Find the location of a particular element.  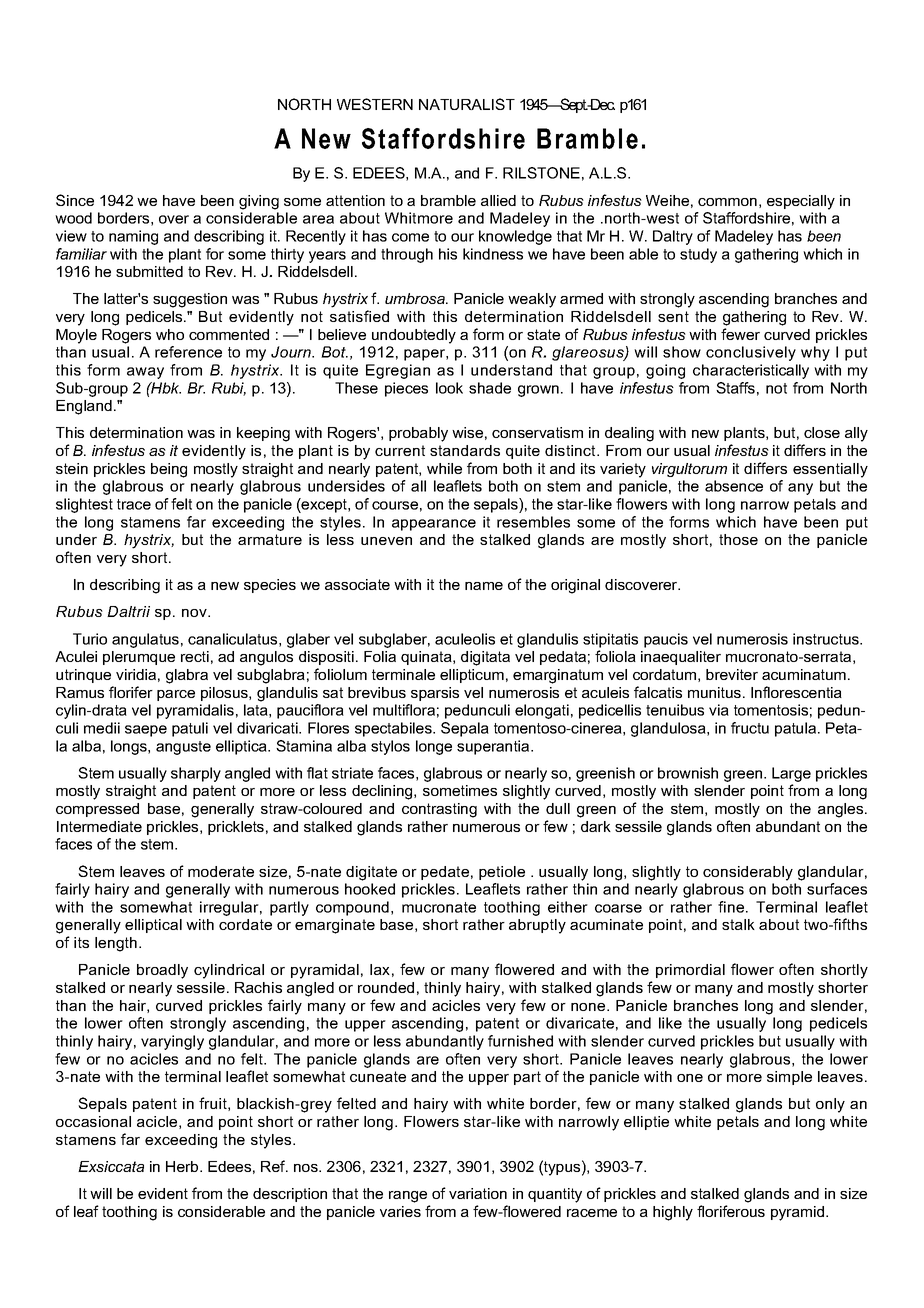

being is located at coordinates (169, 470).
